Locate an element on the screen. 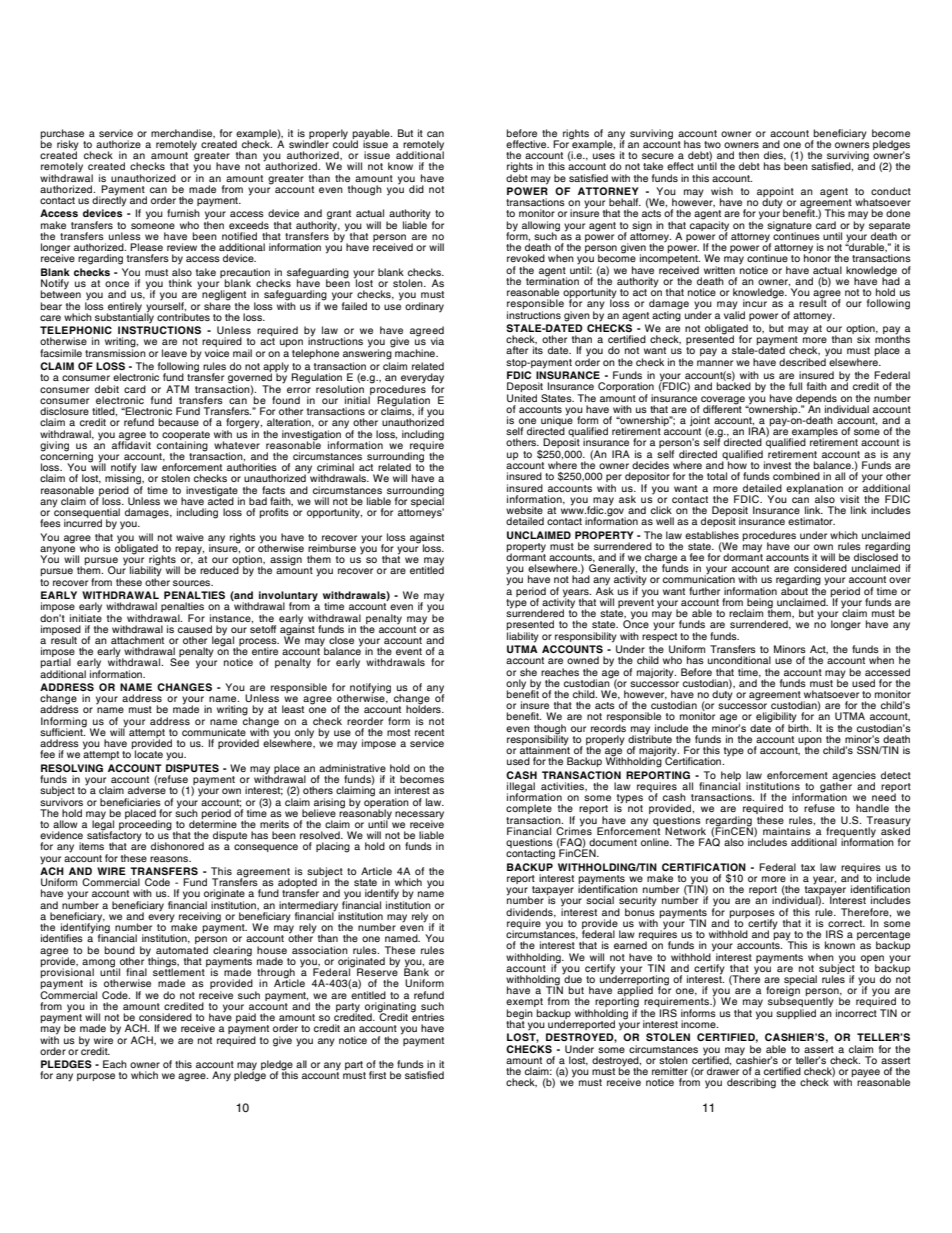 The height and width of the screenshot is (1233, 952). entries is located at coordinates (427, 1016).
